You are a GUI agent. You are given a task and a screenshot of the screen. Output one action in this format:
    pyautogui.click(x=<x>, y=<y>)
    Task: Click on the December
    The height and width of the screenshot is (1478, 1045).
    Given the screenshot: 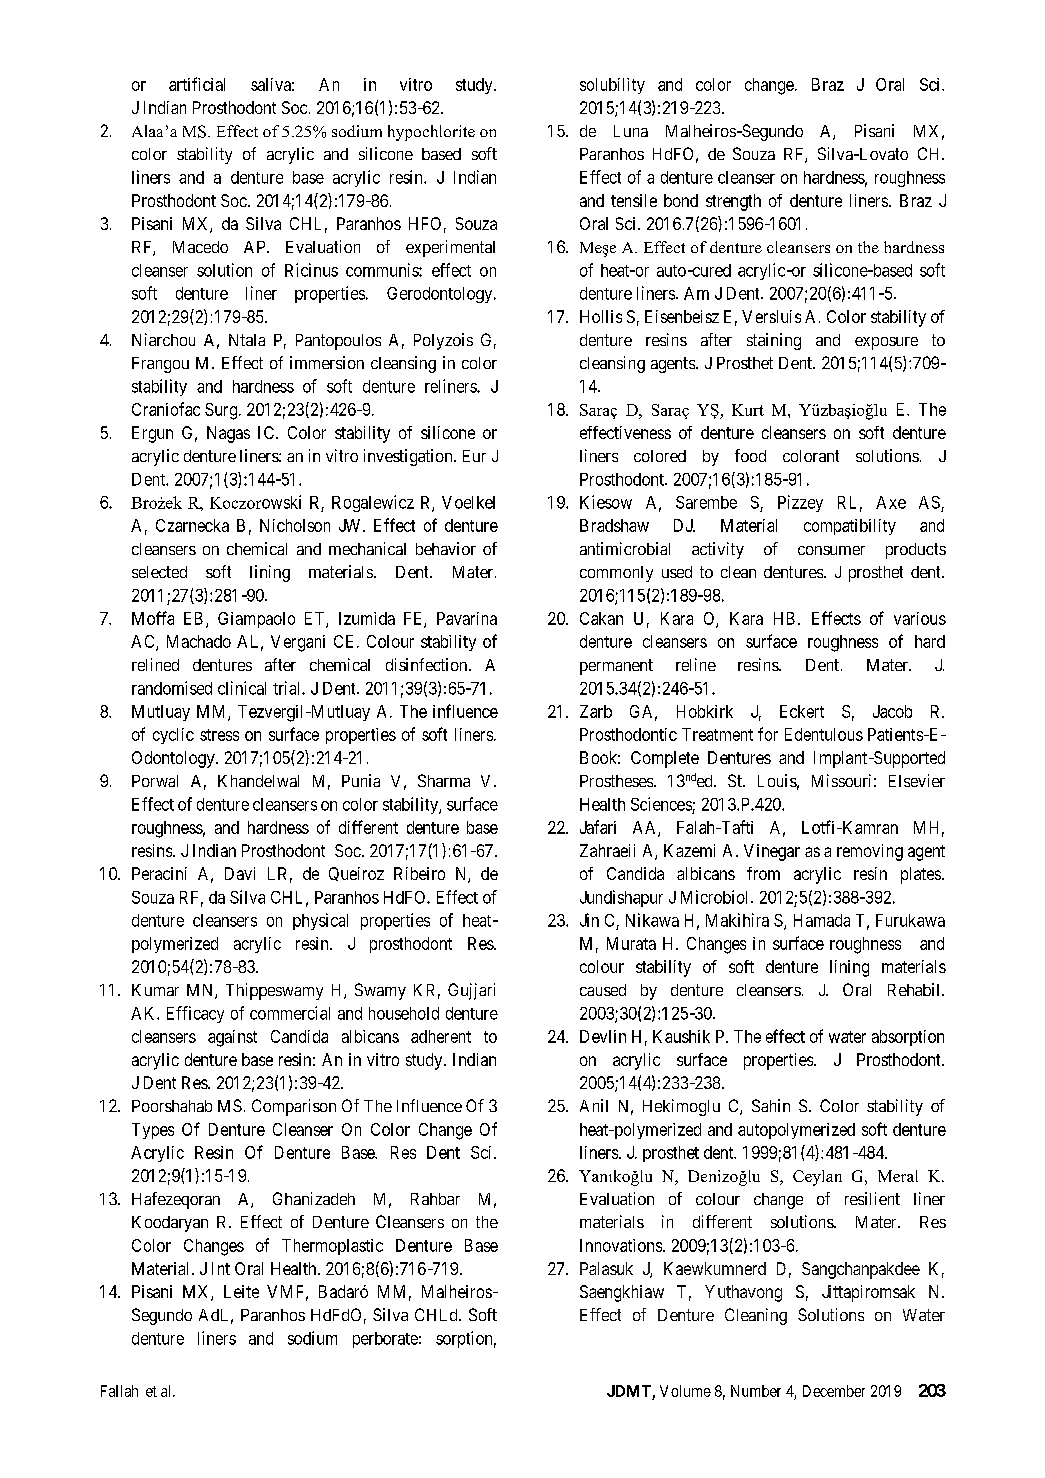 What is the action you would take?
    pyautogui.click(x=834, y=1391)
